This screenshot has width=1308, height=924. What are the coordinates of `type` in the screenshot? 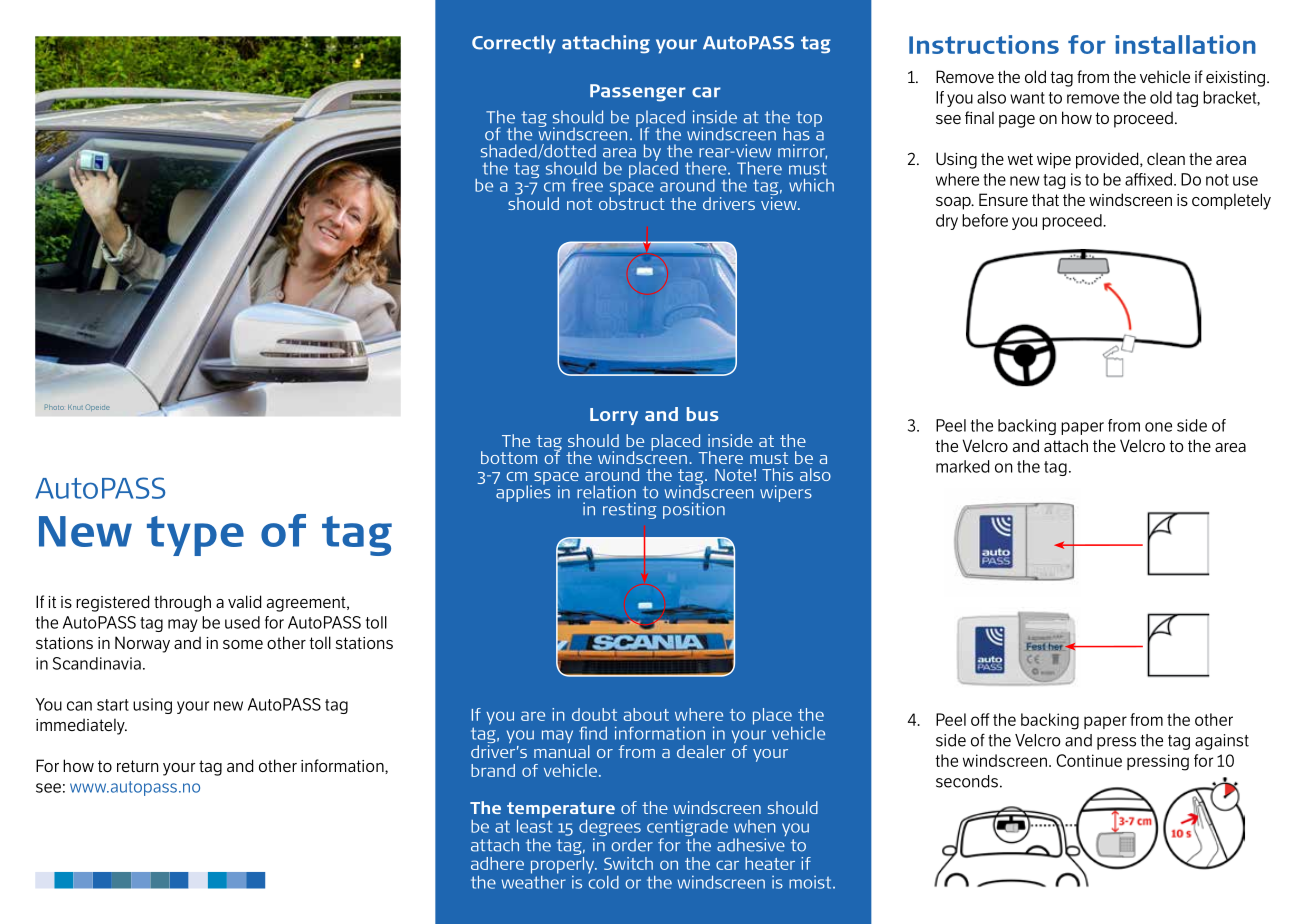 It's located at (195, 536).
